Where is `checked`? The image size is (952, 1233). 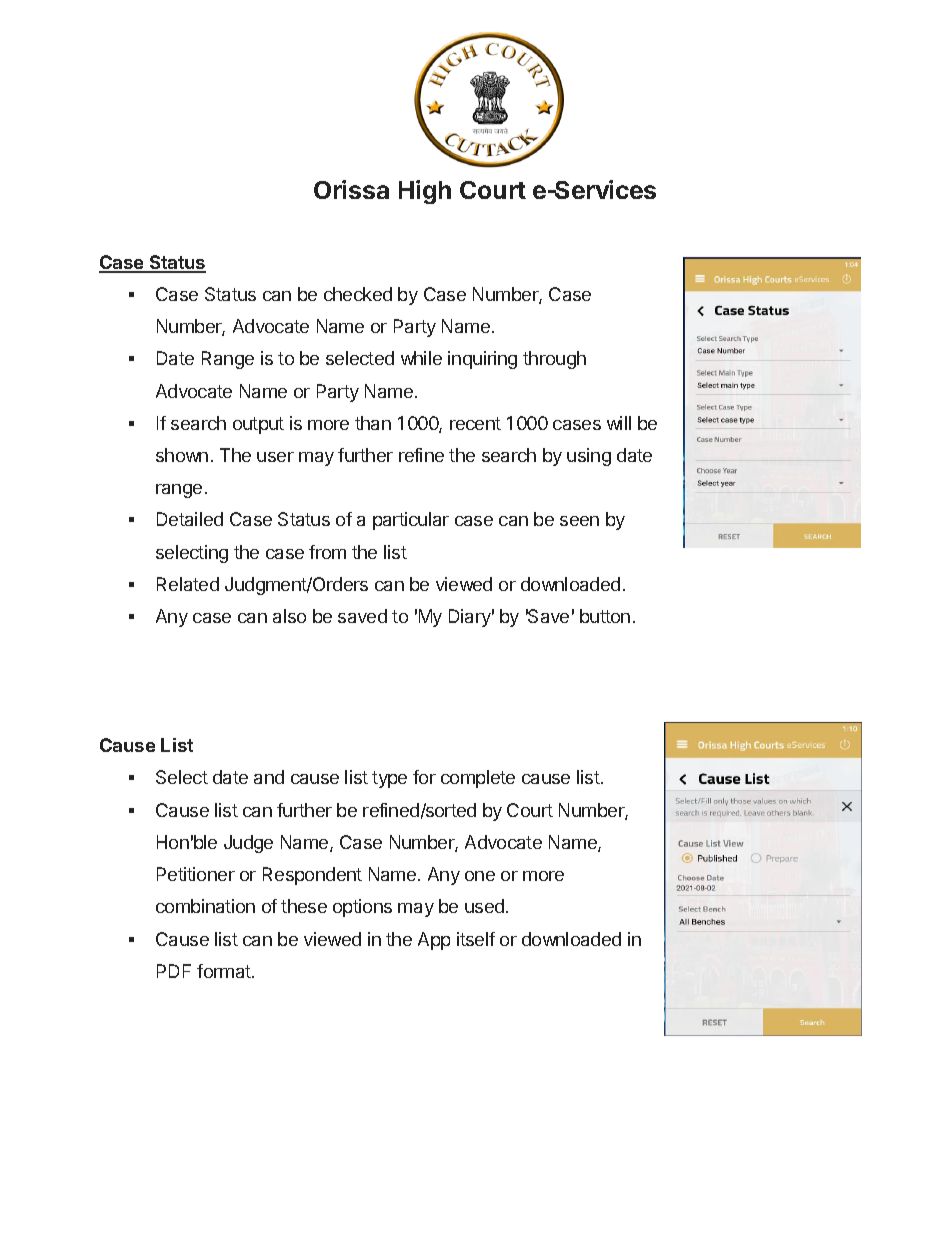 checked is located at coordinates (358, 294).
